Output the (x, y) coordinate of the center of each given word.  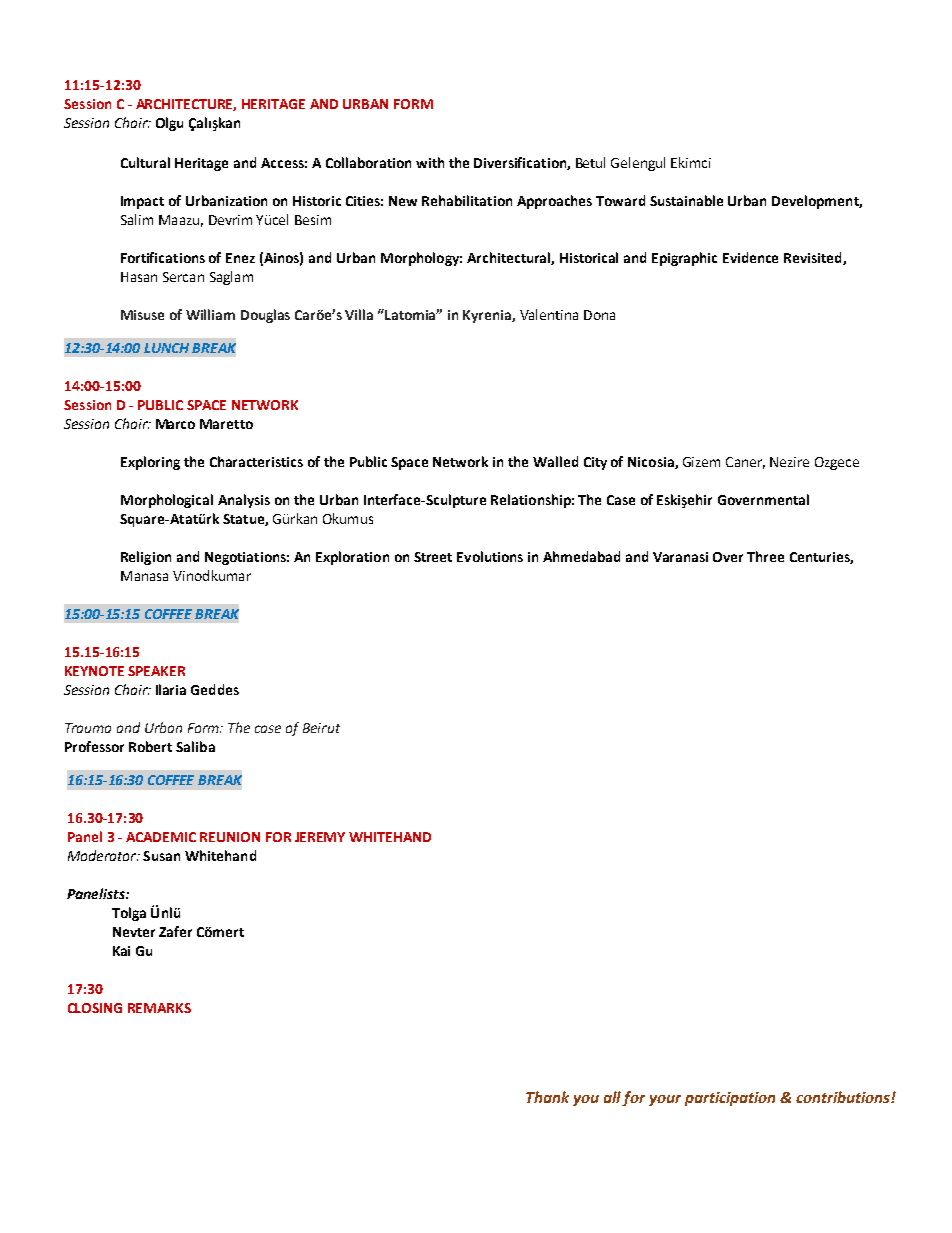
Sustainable (686, 200)
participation (730, 1099)
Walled (555, 461)
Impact (142, 202)
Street (433, 557)
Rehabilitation (467, 200)
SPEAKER (156, 671)
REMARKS (159, 1008)
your (665, 1100)
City (595, 463)
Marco (175, 424)
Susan (161, 856)
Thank (547, 1097)
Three (765, 556)
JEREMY (320, 837)
